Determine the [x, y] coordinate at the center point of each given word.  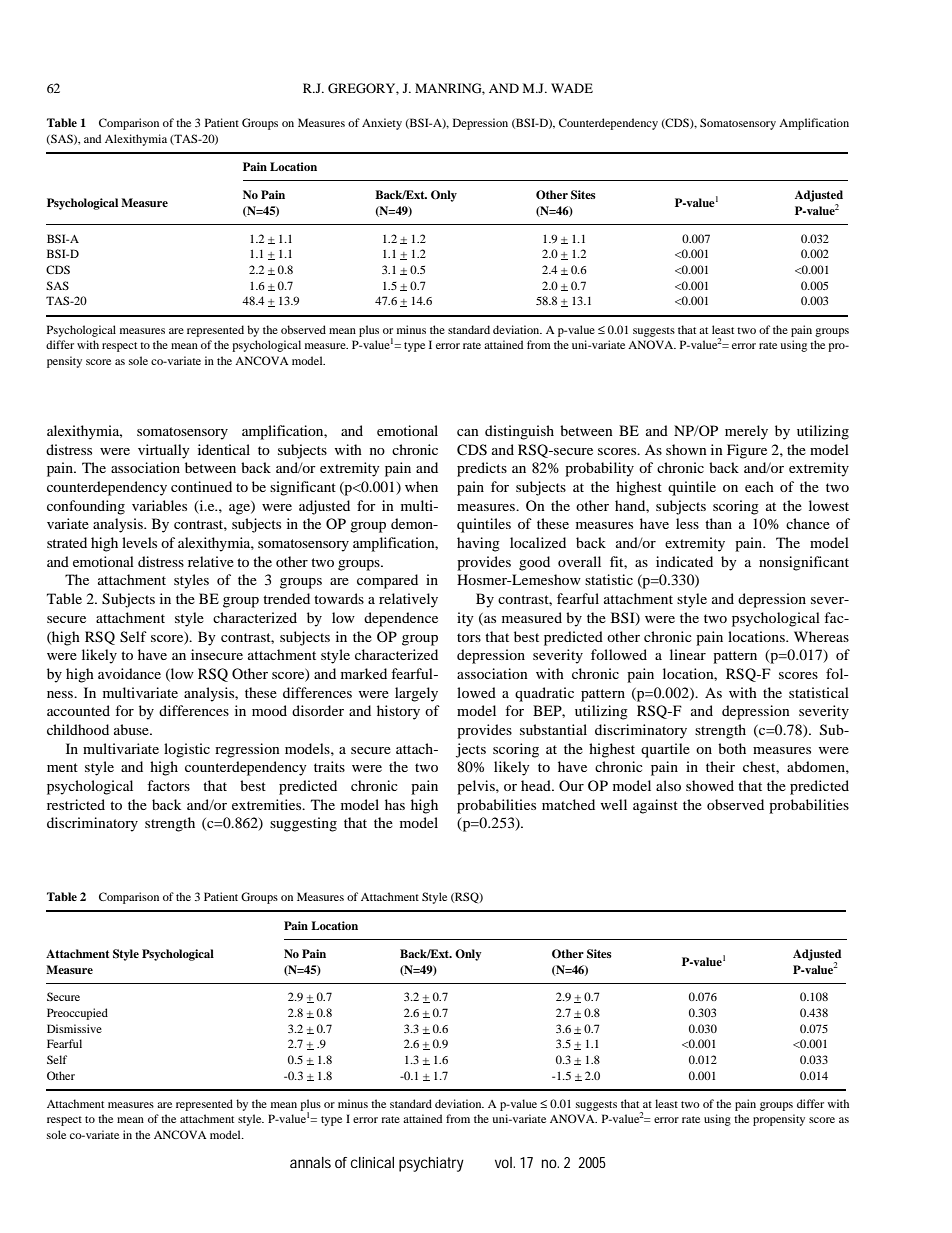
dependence [401, 619]
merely [746, 432]
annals [310, 1162]
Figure [747, 451]
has [395, 804]
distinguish [519, 432]
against [655, 806]
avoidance [129, 673]
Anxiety [382, 124]
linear [688, 654]
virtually [164, 451]
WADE [572, 88]
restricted [76, 804]
